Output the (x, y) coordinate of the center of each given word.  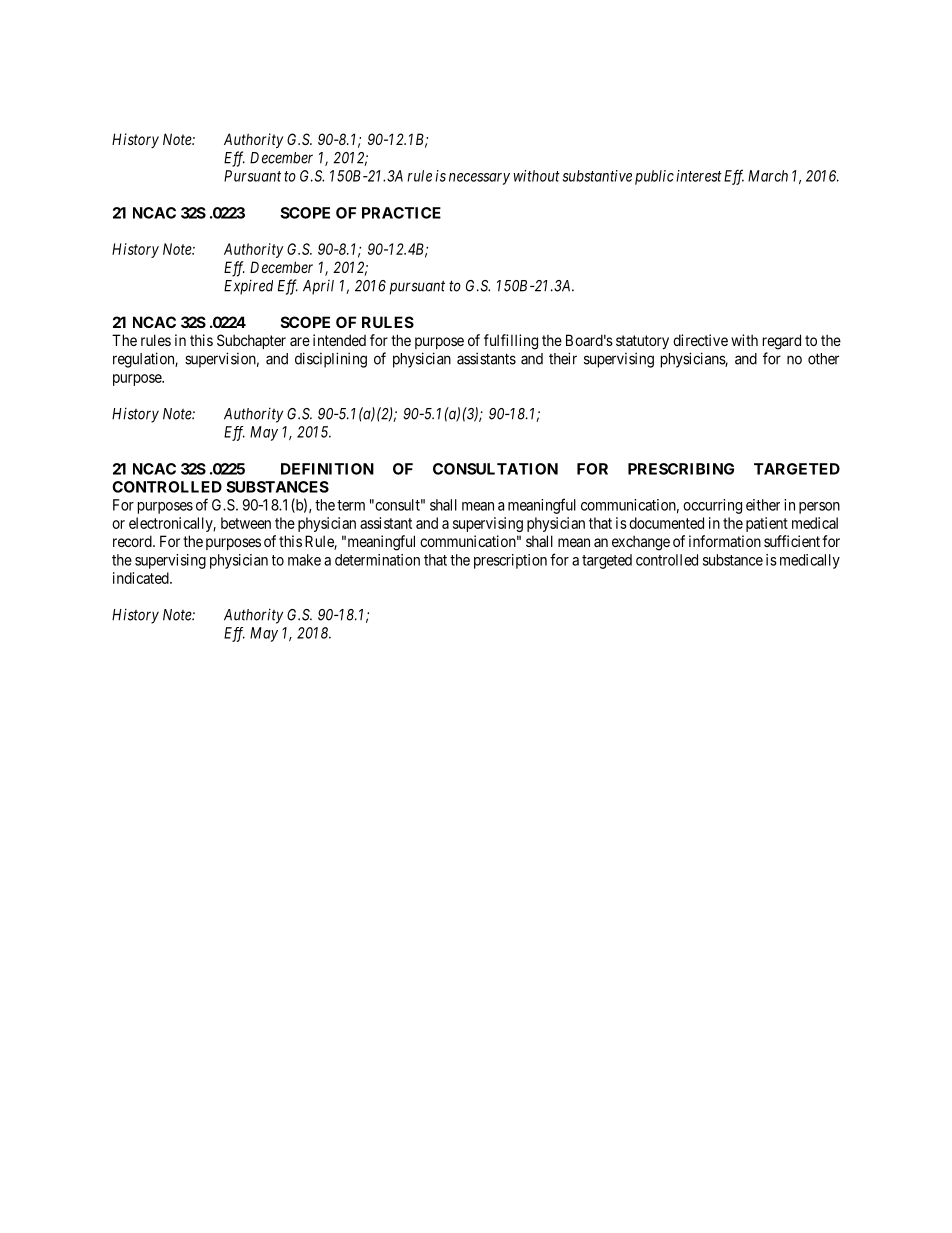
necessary (479, 179)
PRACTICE (401, 213)
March (768, 176)
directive (700, 340)
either (763, 505)
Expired (248, 287)
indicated (142, 578)
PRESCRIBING (681, 469)
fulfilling (511, 342)
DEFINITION (327, 469)
